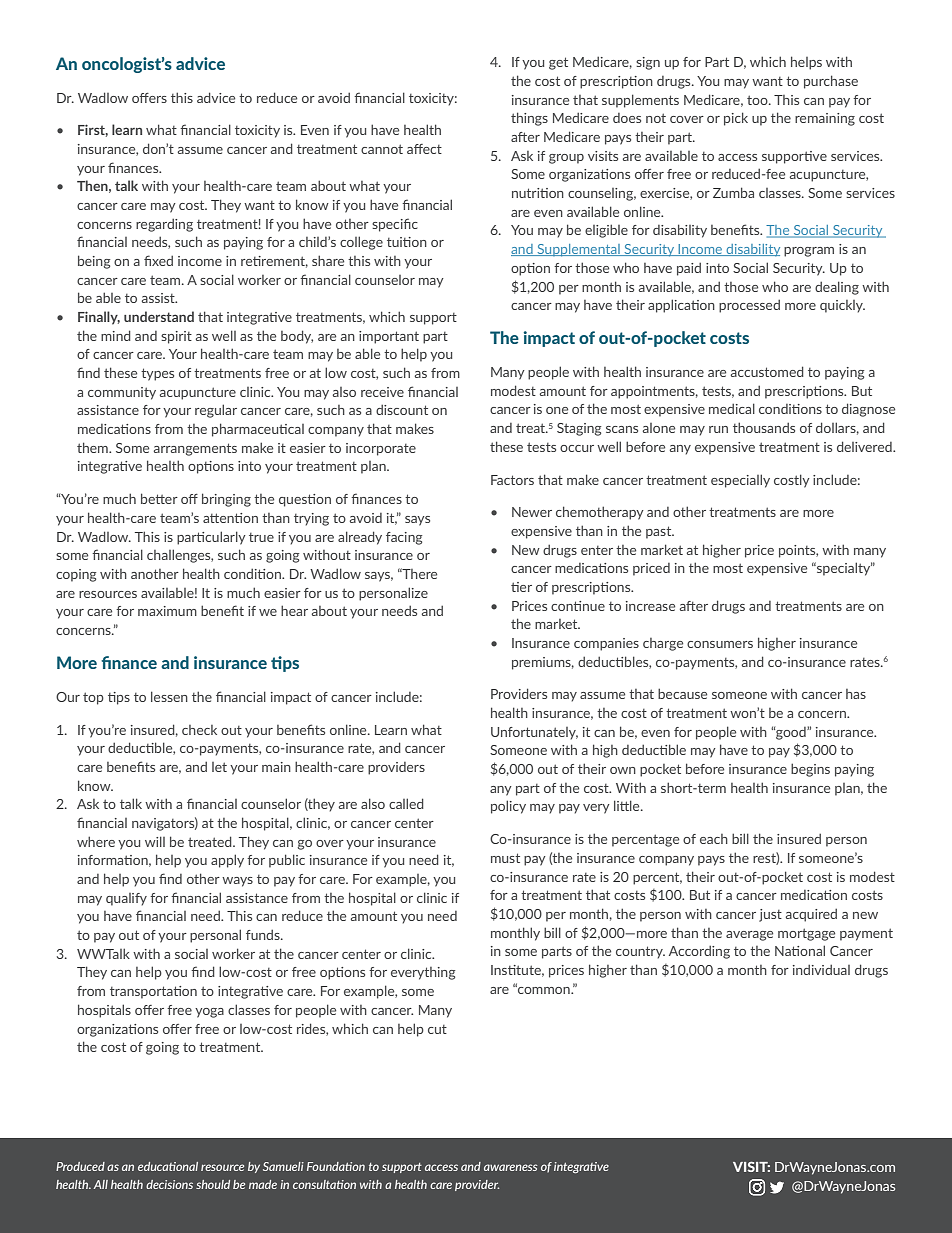 This page has width=952, height=1233. I want to click on awareness, so click(510, 1167).
